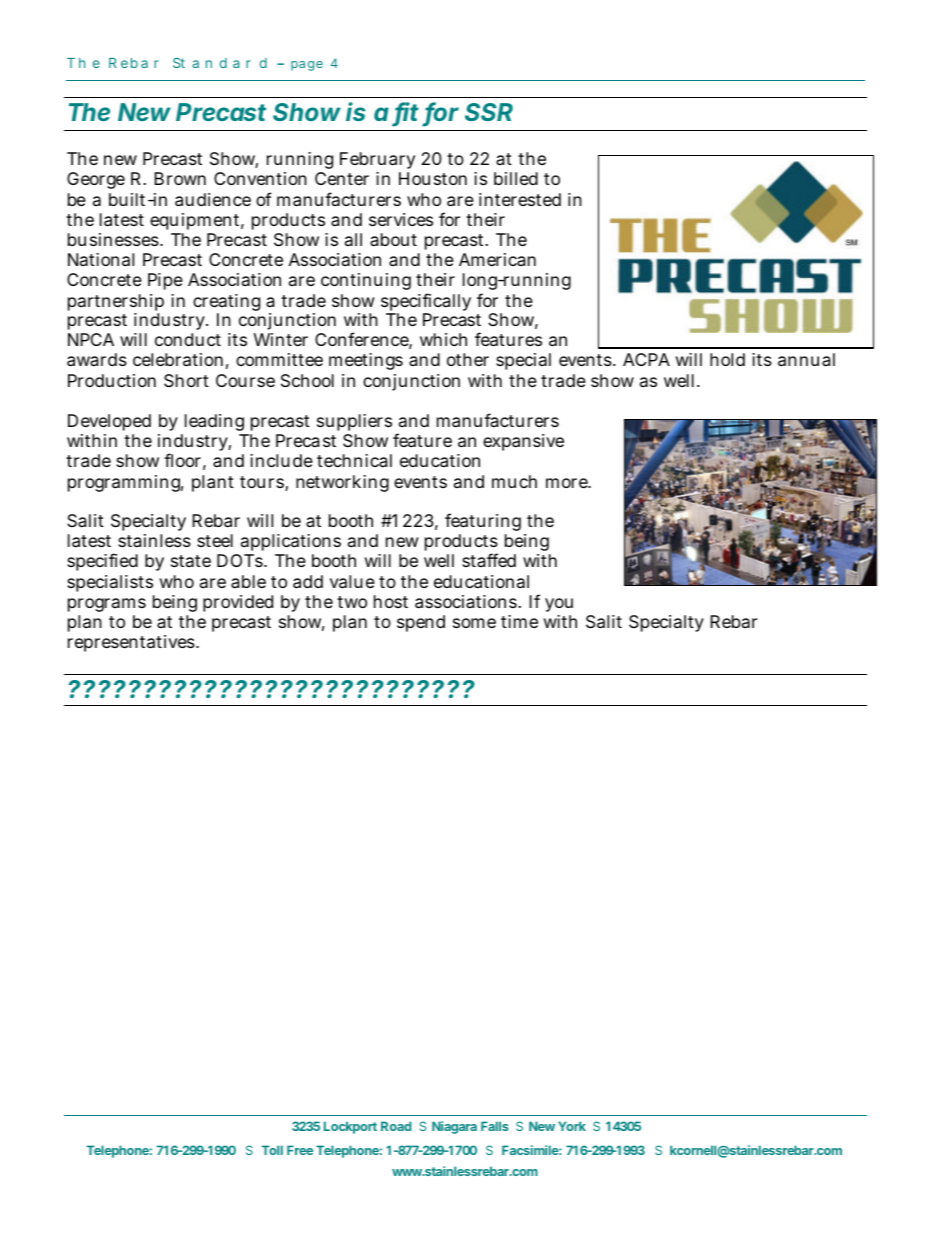 The image size is (952, 1233). I want to click on hold, so click(727, 359).
